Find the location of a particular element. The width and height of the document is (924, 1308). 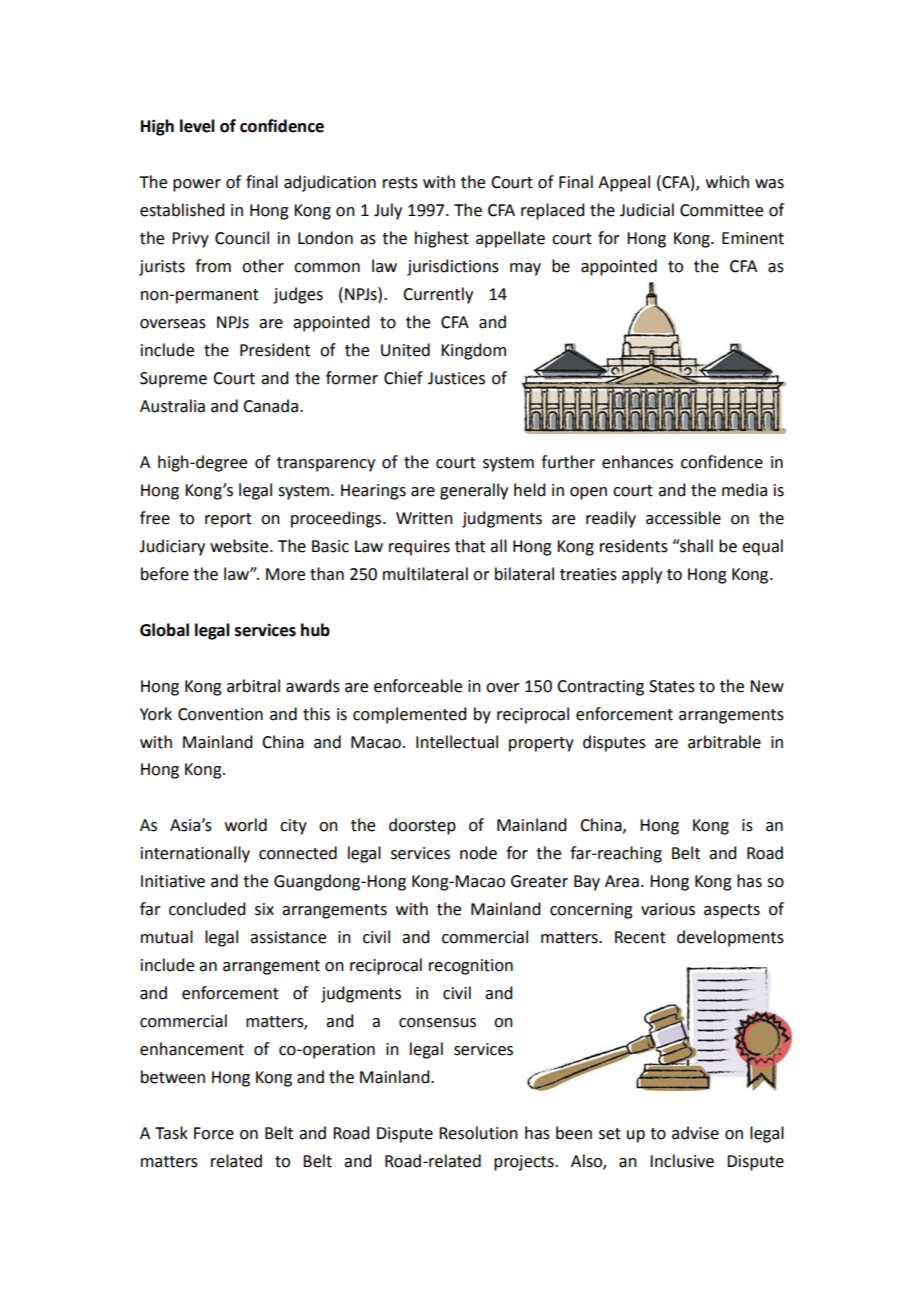

report is located at coordinates (228, 520).
